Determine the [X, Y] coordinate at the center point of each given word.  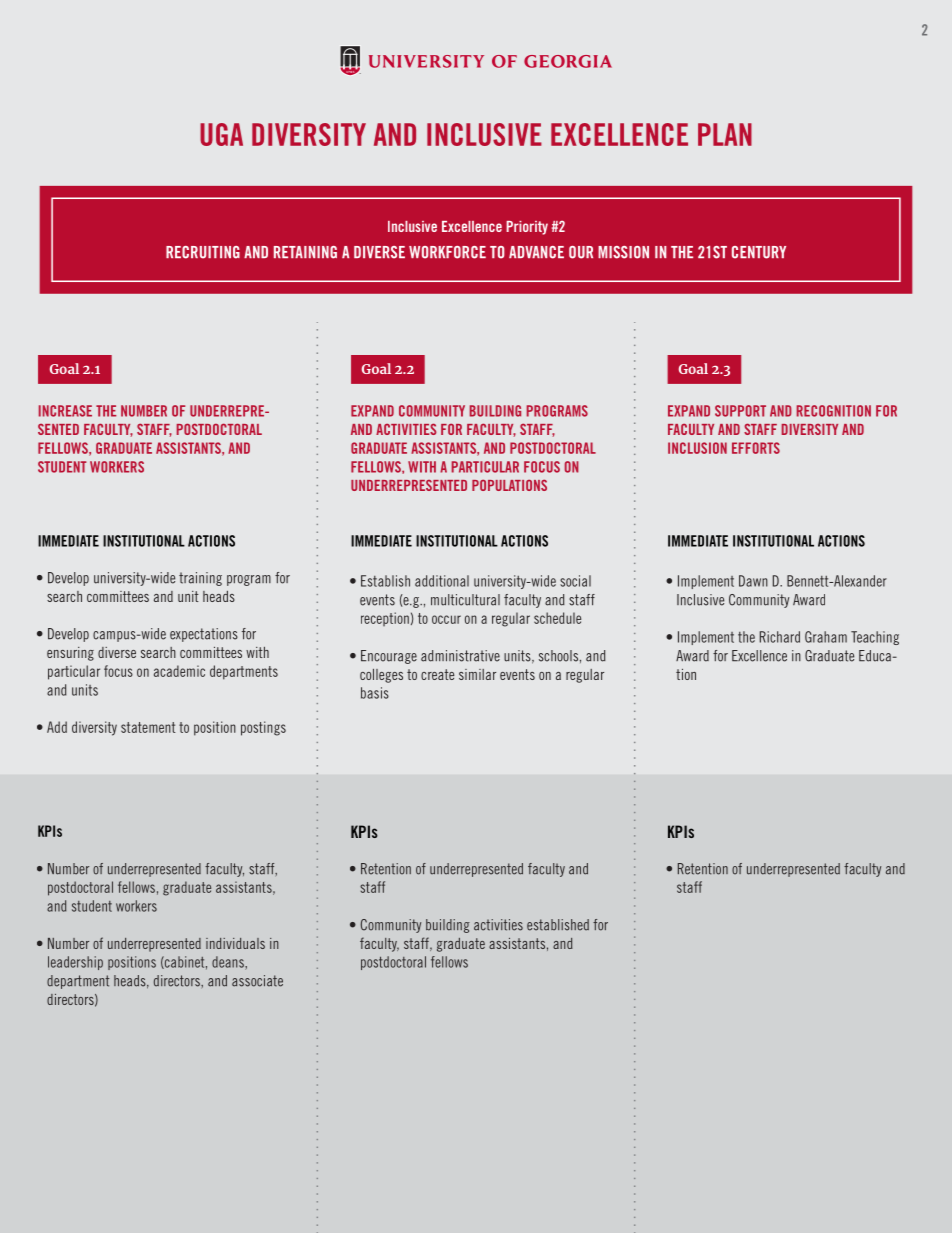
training [200, 579]
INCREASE [65, 411]
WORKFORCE [447, 252]
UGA [221, 134]
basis [375, 693]
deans [229, 963]
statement [148, 727]
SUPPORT [740, 411]
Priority [527, 228]
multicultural [465, 600]
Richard [780, 637]
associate [257, 981]
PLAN [725, 134]
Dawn [753, 581]
